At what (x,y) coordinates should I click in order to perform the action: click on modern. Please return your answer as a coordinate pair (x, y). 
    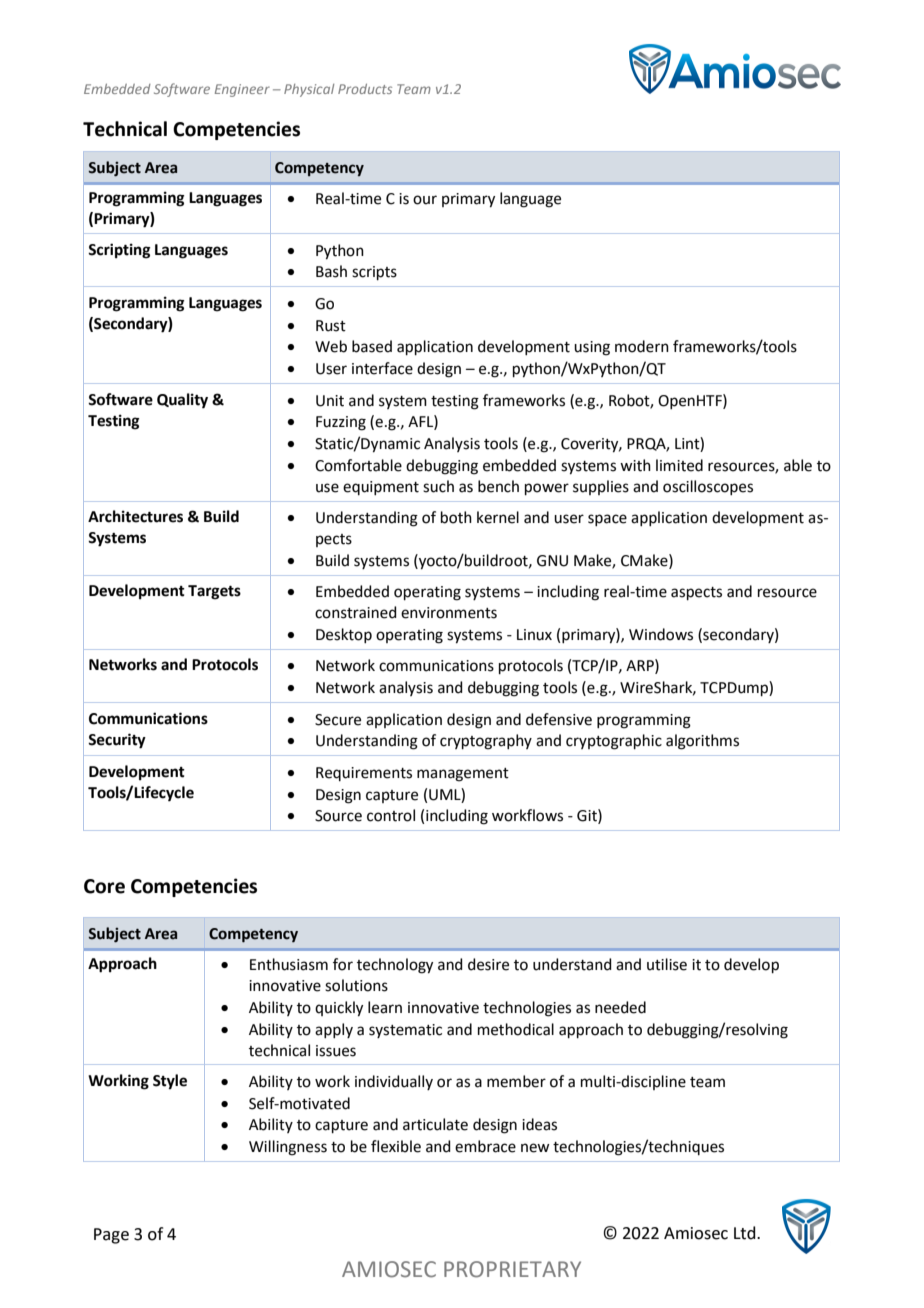
    Looking at the image, I should click on (642, 346).
